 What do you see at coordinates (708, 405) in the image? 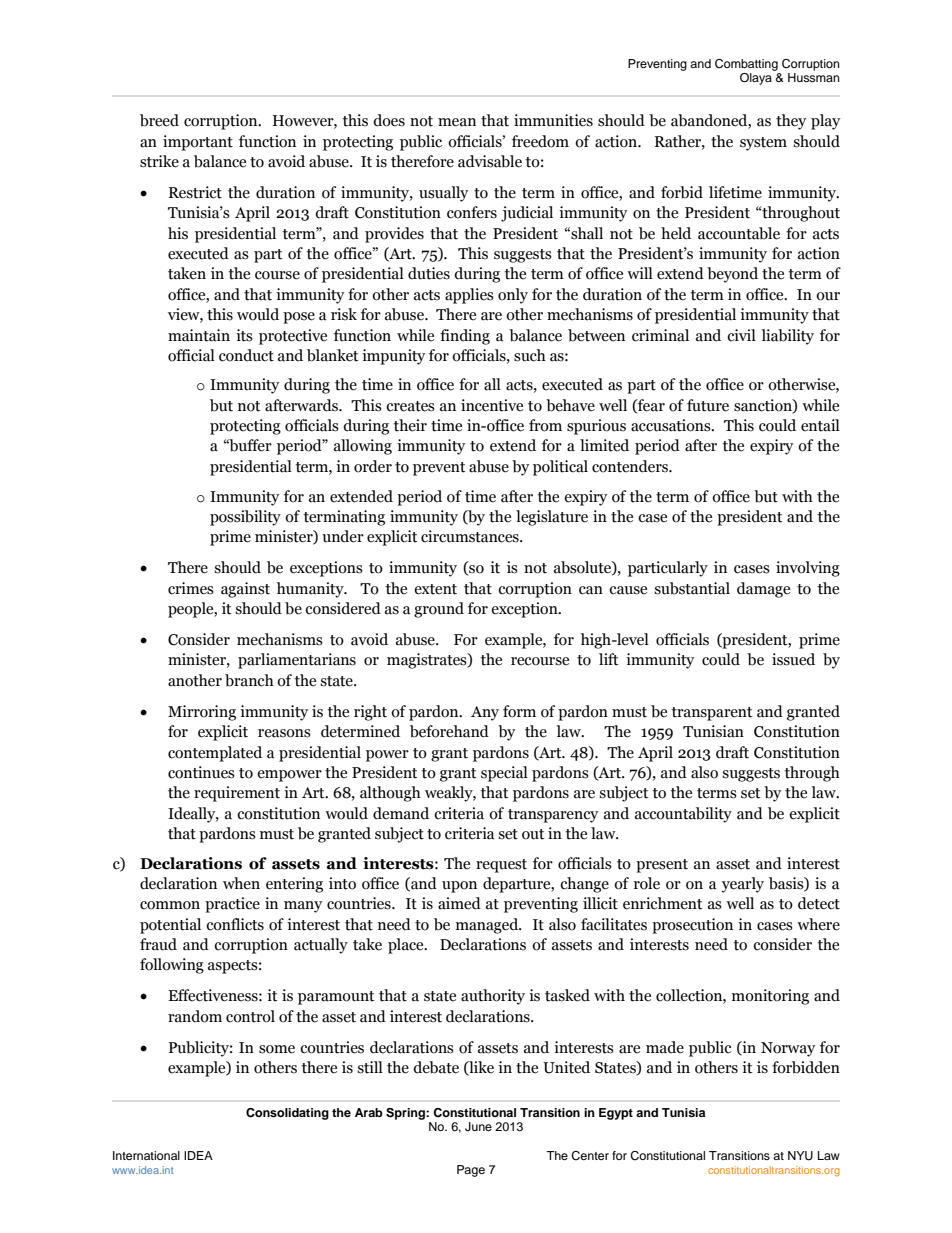
I see `future` at bounding box center [708, 405].
